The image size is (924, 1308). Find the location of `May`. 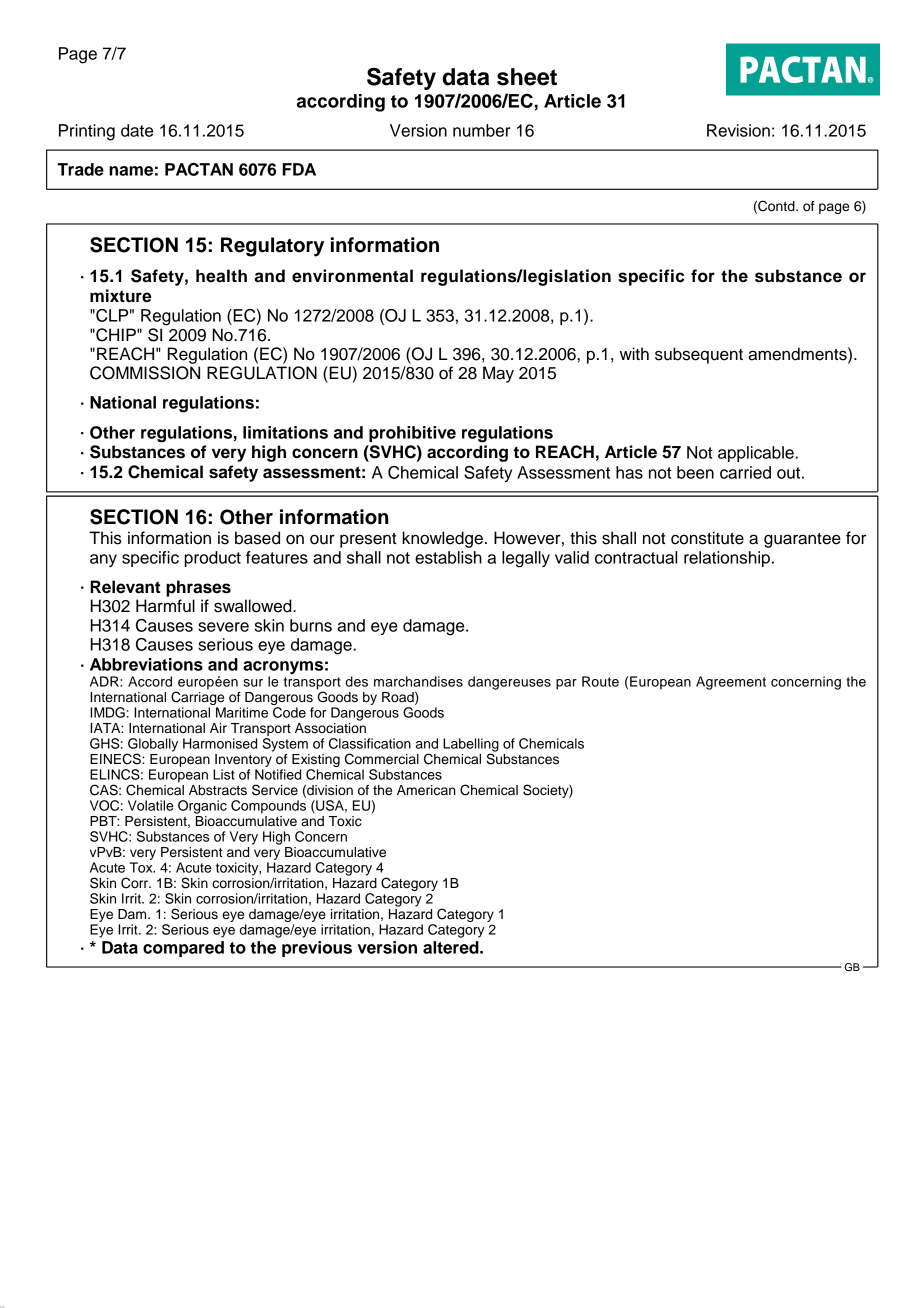

May is located at coordinates (498, 374).
